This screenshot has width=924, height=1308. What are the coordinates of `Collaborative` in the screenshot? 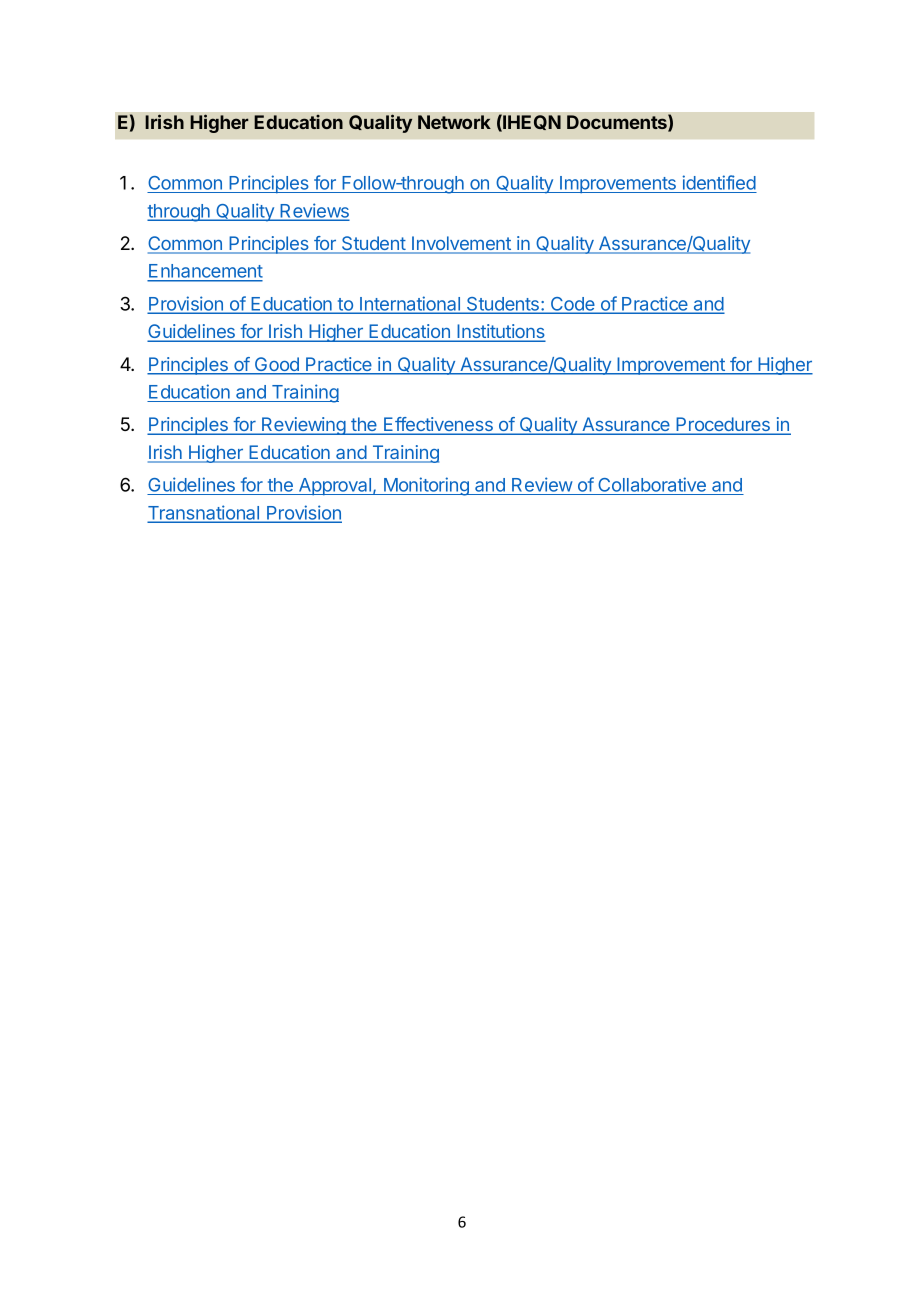 It's located at (652, 486).
